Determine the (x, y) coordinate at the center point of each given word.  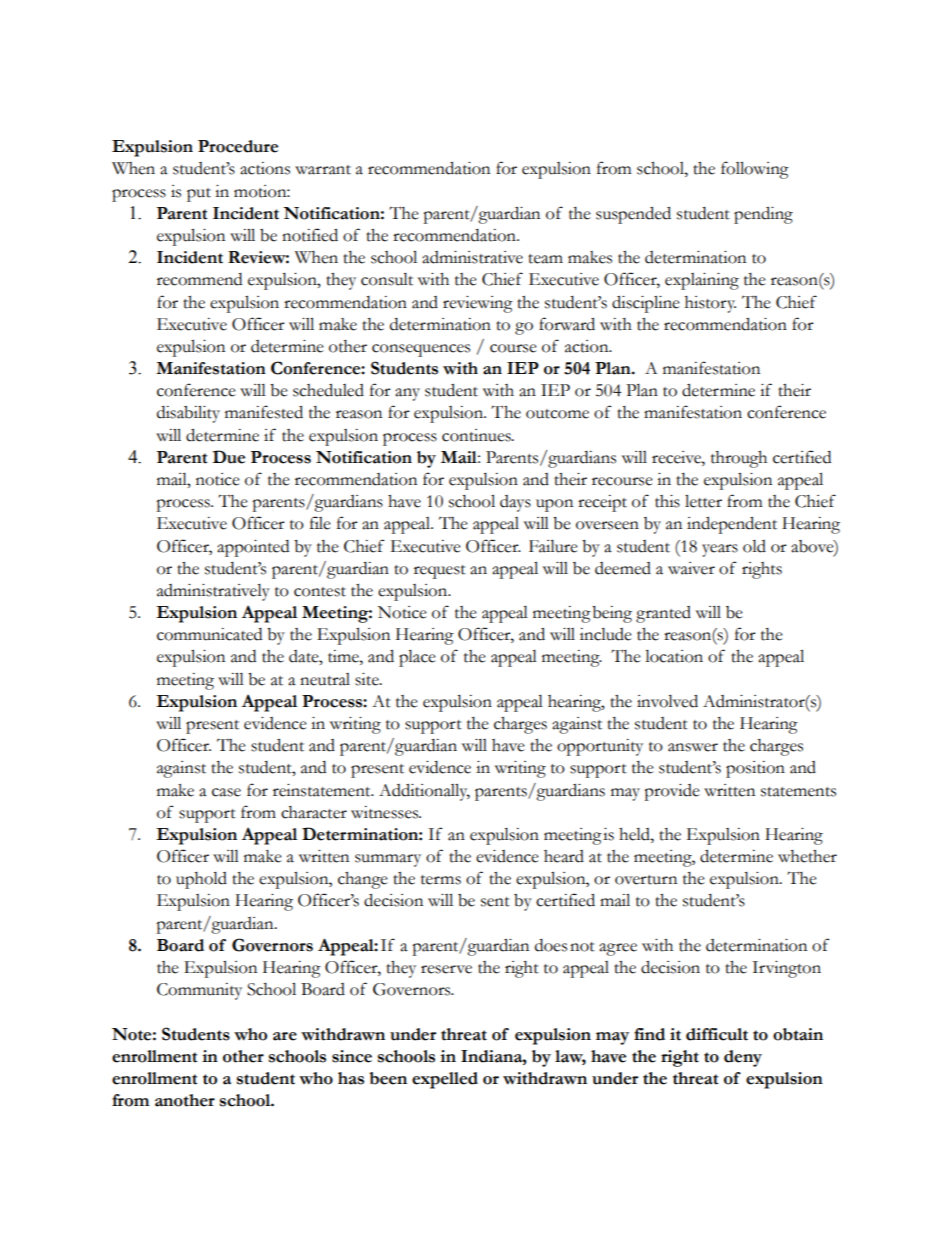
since (352, 1056)
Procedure (238, 146)
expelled (445, 1080)
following (755, 170)
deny (743, 1058)
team (545, 259)
